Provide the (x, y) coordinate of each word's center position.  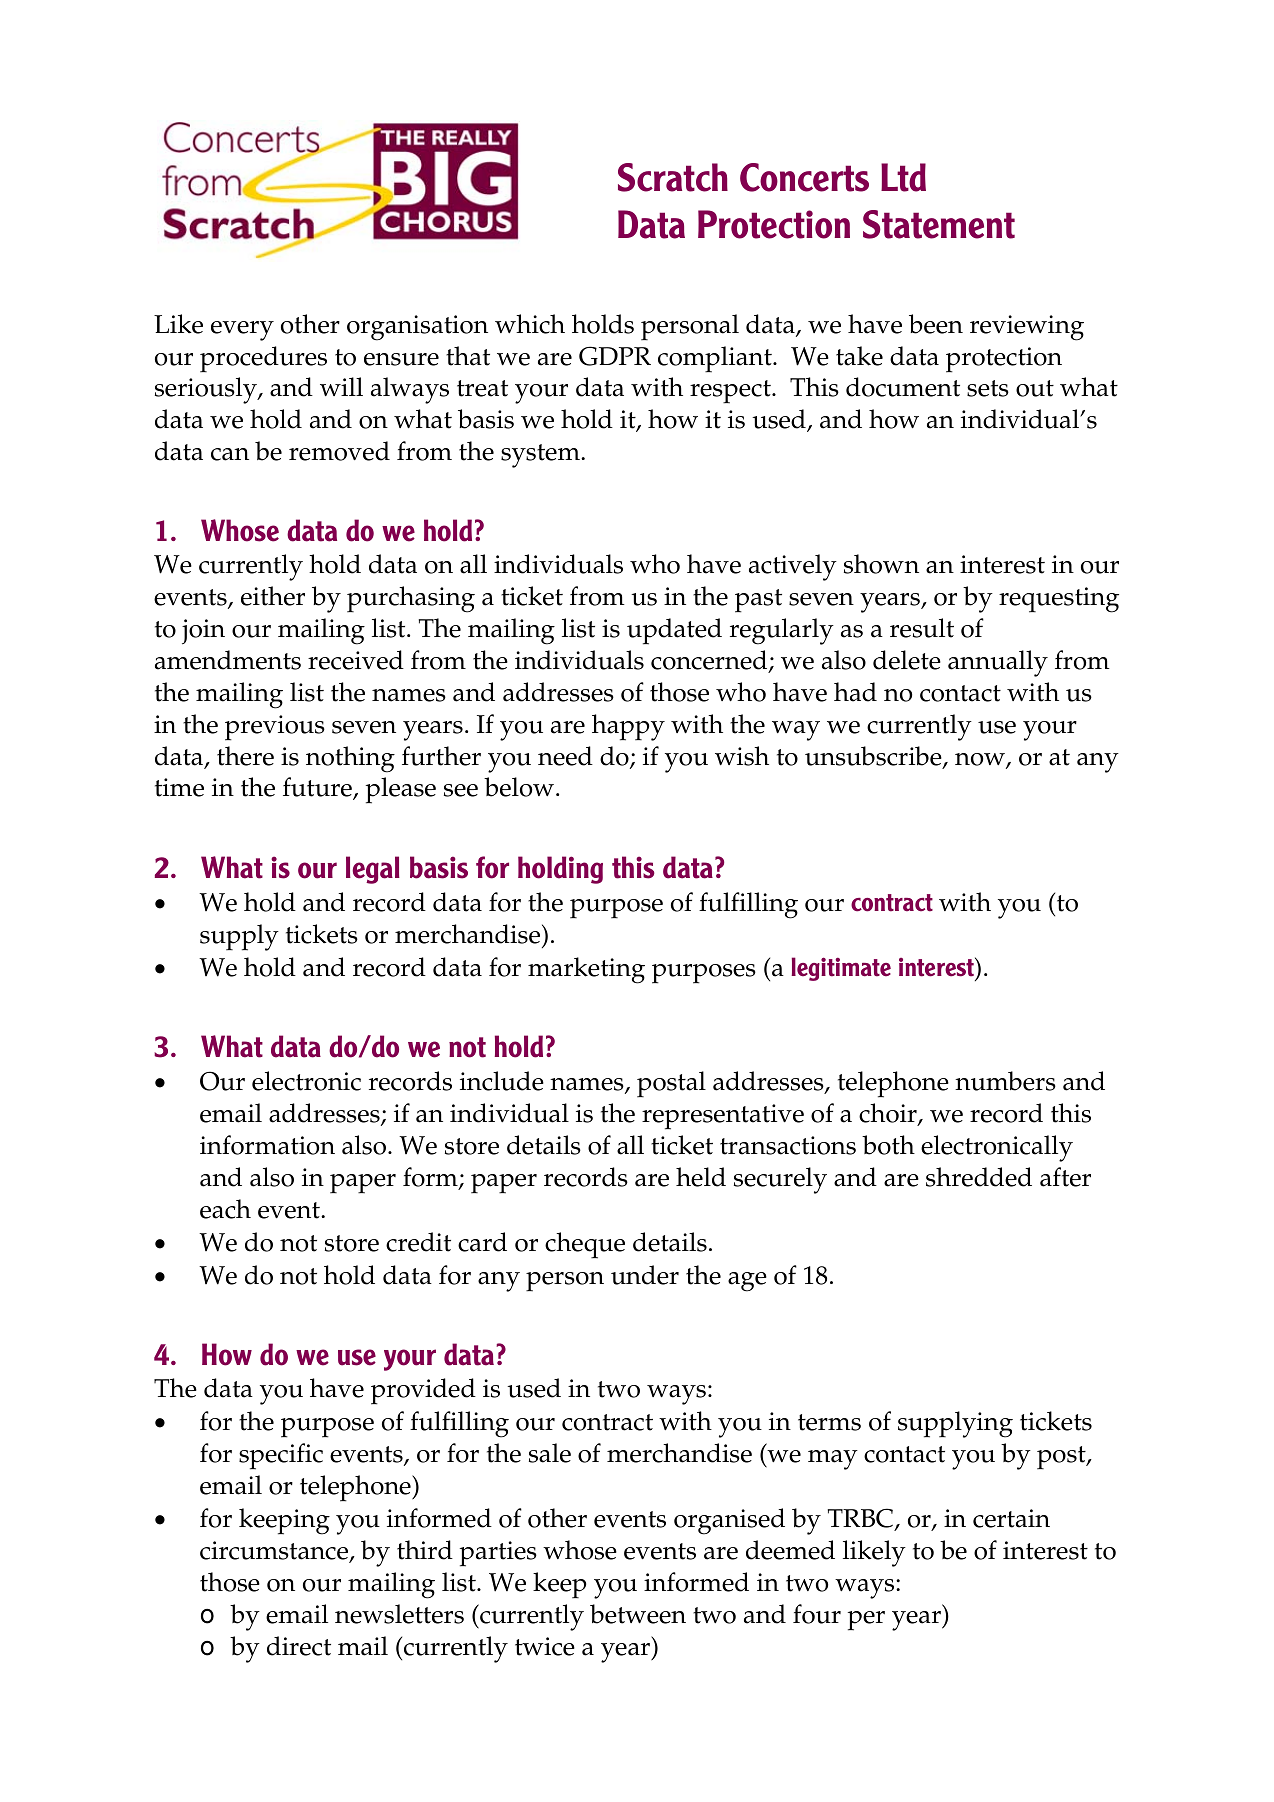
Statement (939, 224)
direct (299, 1646)
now (981, 760)
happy (628, 727)
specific (281, 1456)
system (541, 456)
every (242, 331)
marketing (586, 970)
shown (881, 564)
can (230, 454)
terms (829, 1422)
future (318, 788)
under (645, 1275)
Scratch (673, 177)
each (225, 1209)
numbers (1005, 1081)
